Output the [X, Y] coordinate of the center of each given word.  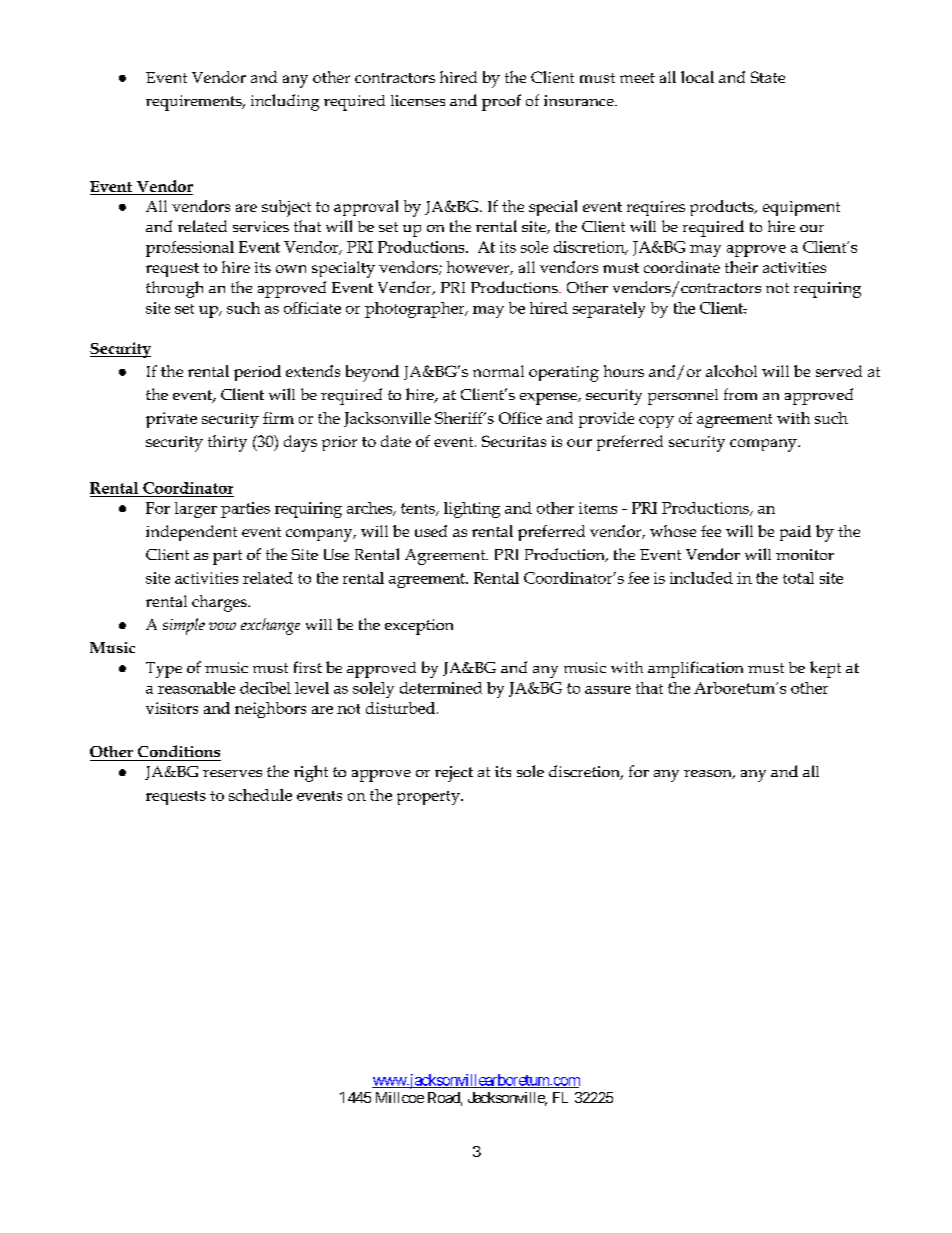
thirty [227, 443]
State [768, 77]
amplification [695, 669]
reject [454, 774]
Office [520, 418]
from [740, 394]
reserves [232, 773]
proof [501, 102]
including [285, 102]
